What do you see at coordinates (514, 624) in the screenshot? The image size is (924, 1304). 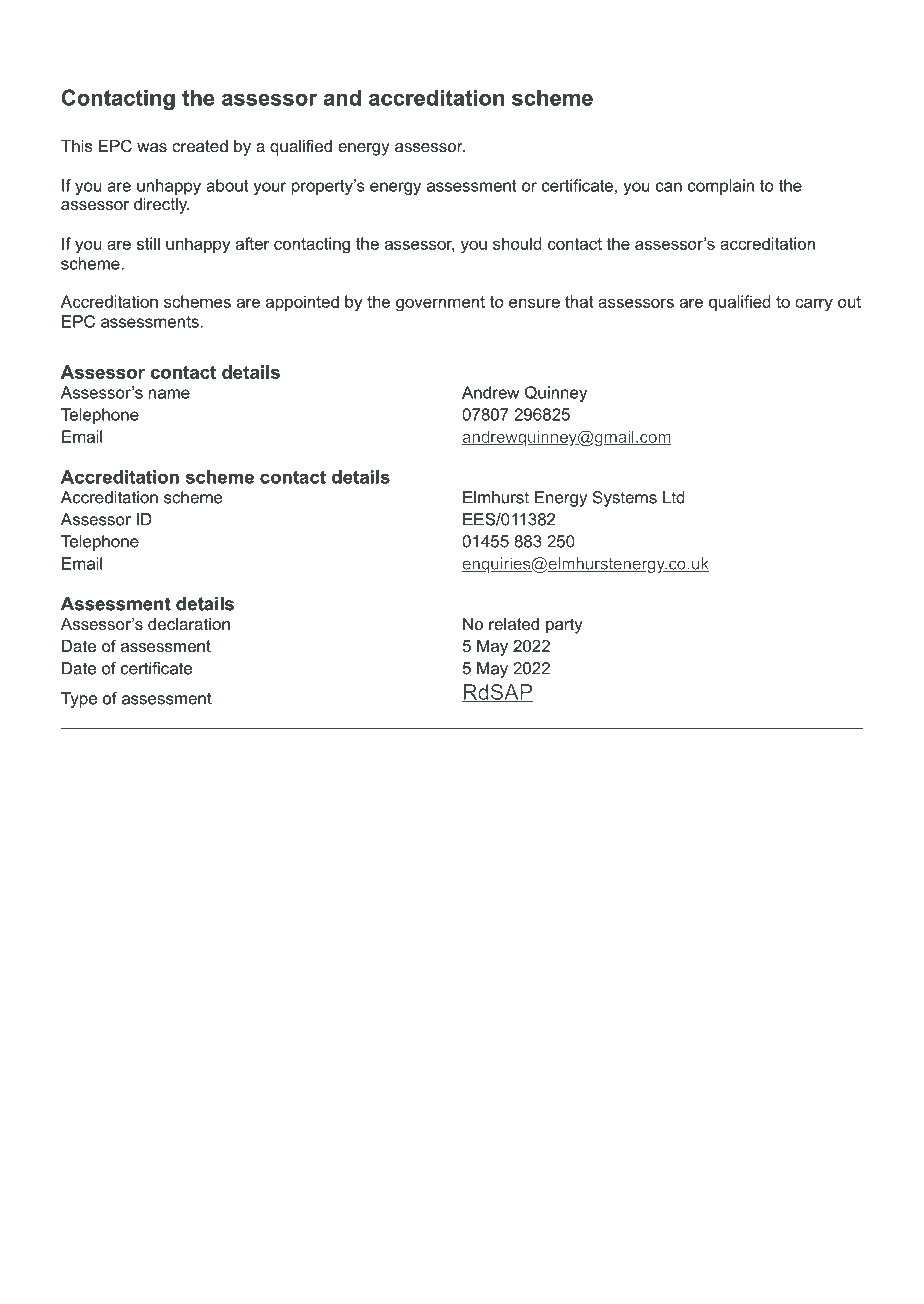 I see `related` at bounding box center [514, 624].
